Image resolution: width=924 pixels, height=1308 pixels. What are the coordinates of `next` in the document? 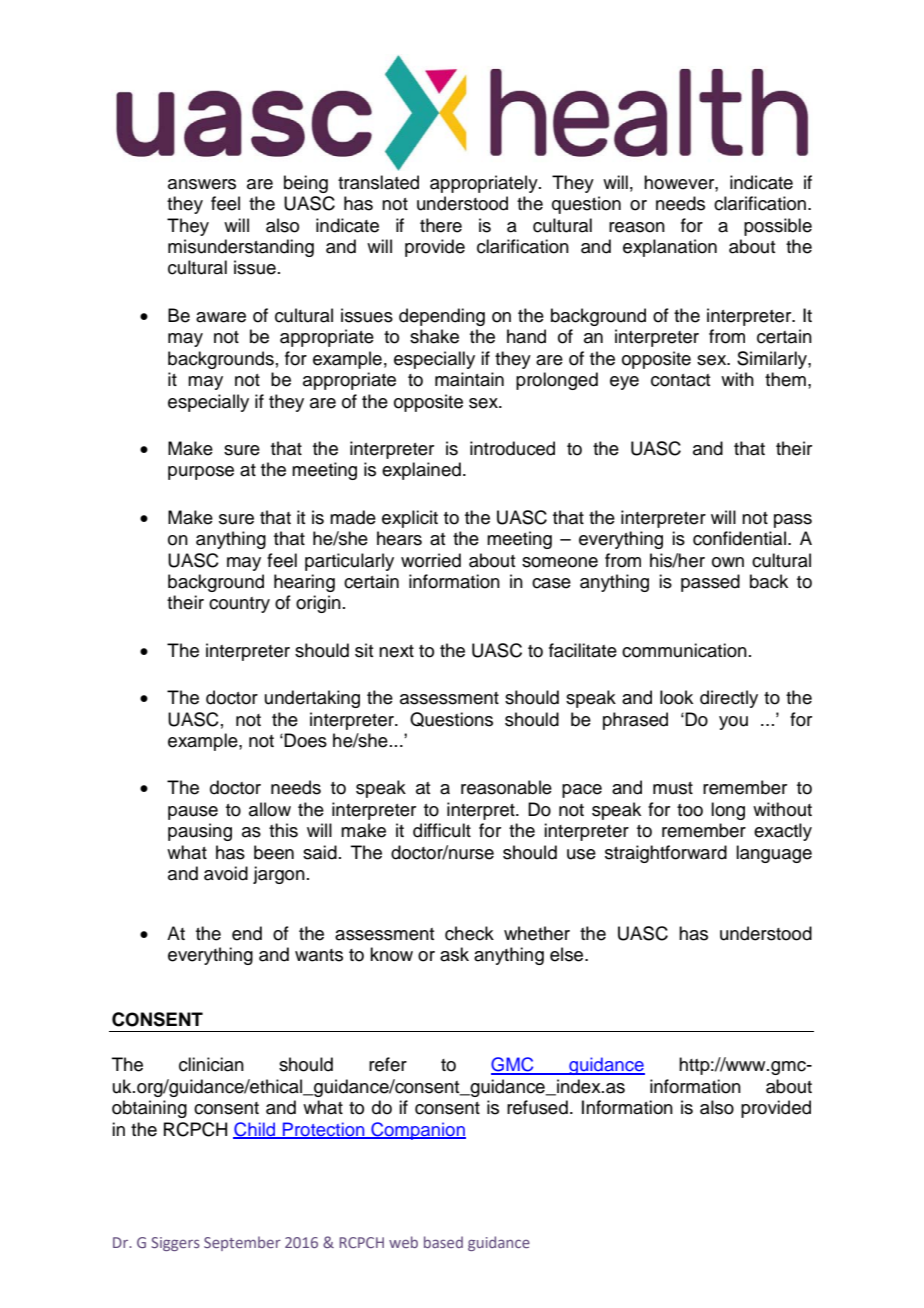 It's located at (396, 651).
